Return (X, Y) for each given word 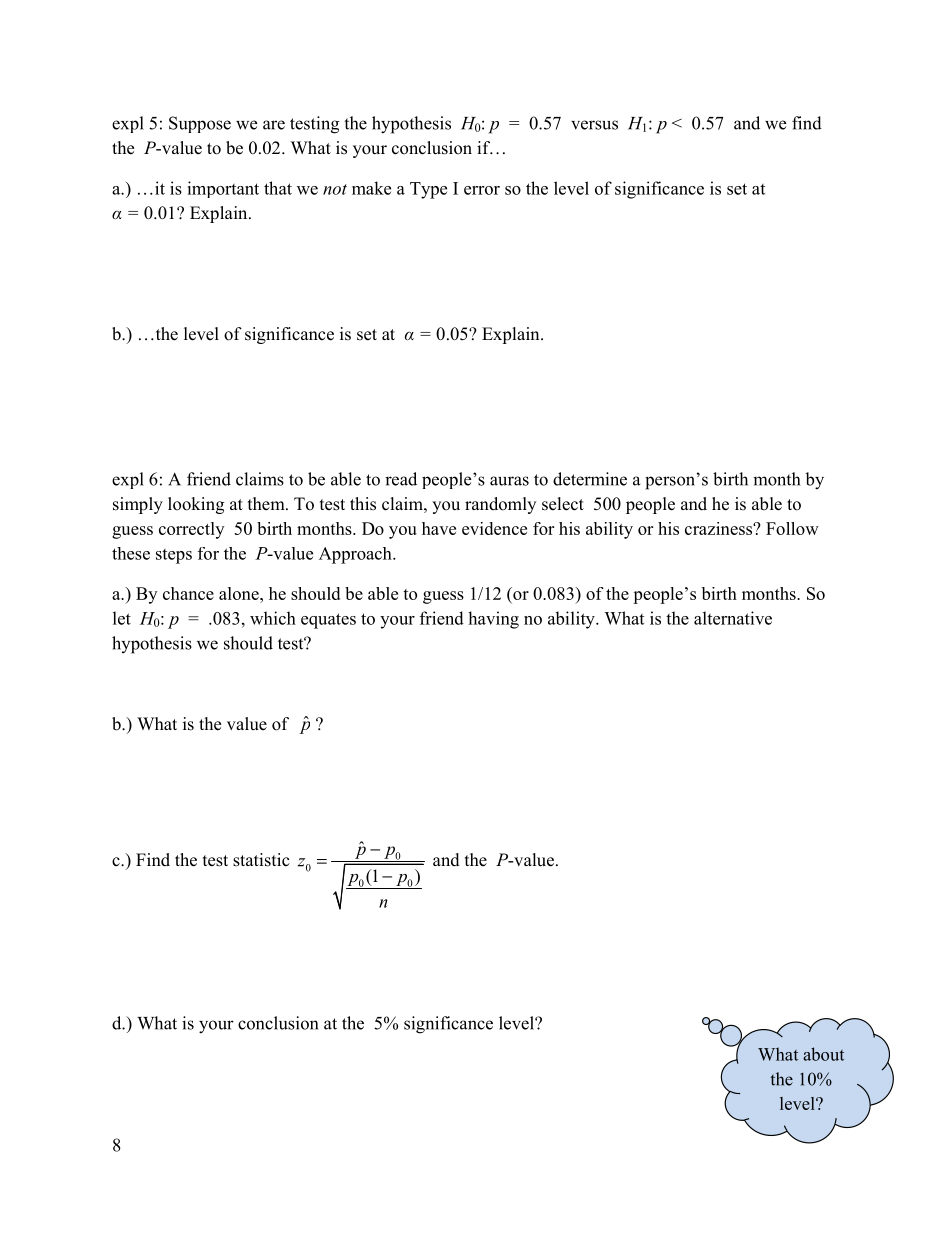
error (482, 190)
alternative (733, 618)
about (823, 1054)
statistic (261, 860)
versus (594, 125)
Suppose (200, 124)
